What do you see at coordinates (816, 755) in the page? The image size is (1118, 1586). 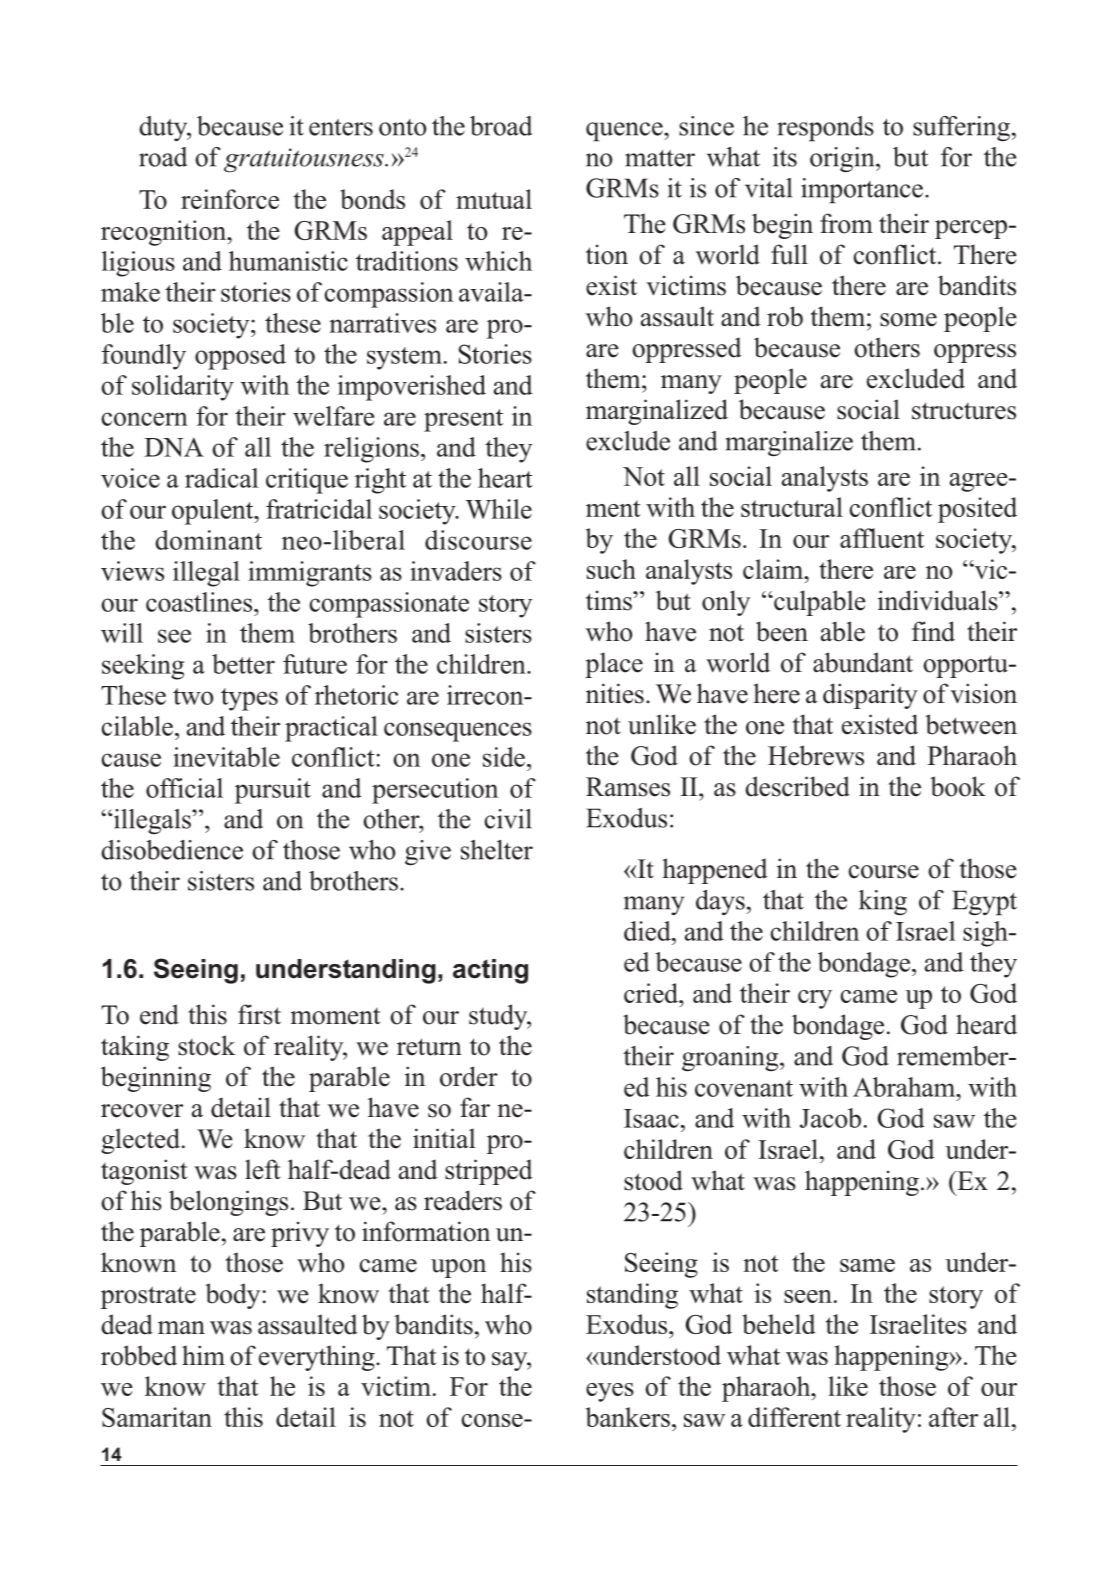 I see `Hebrews` at bounding box center [816, 755].
